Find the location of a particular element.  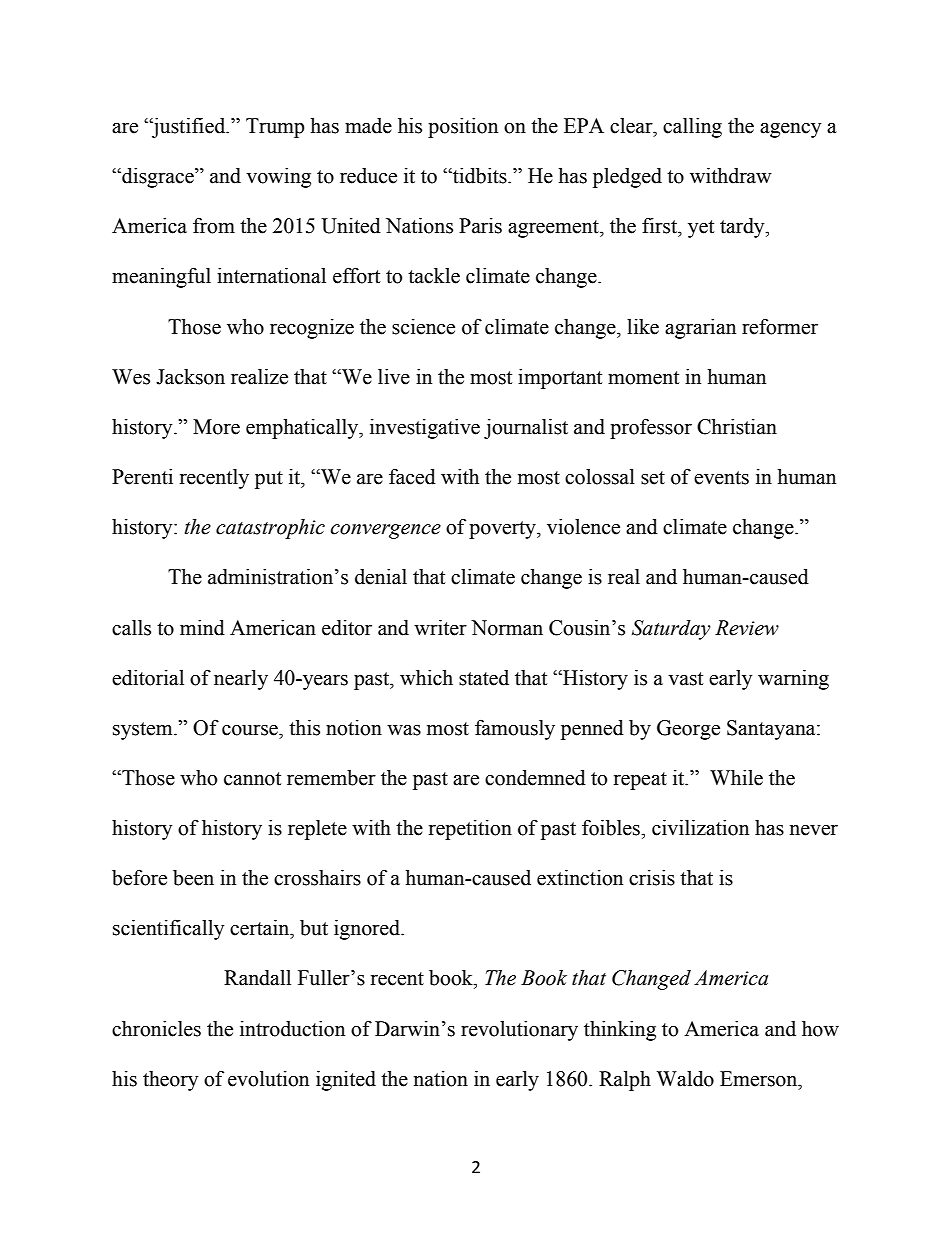

live is located at coordinates (394, 377).
